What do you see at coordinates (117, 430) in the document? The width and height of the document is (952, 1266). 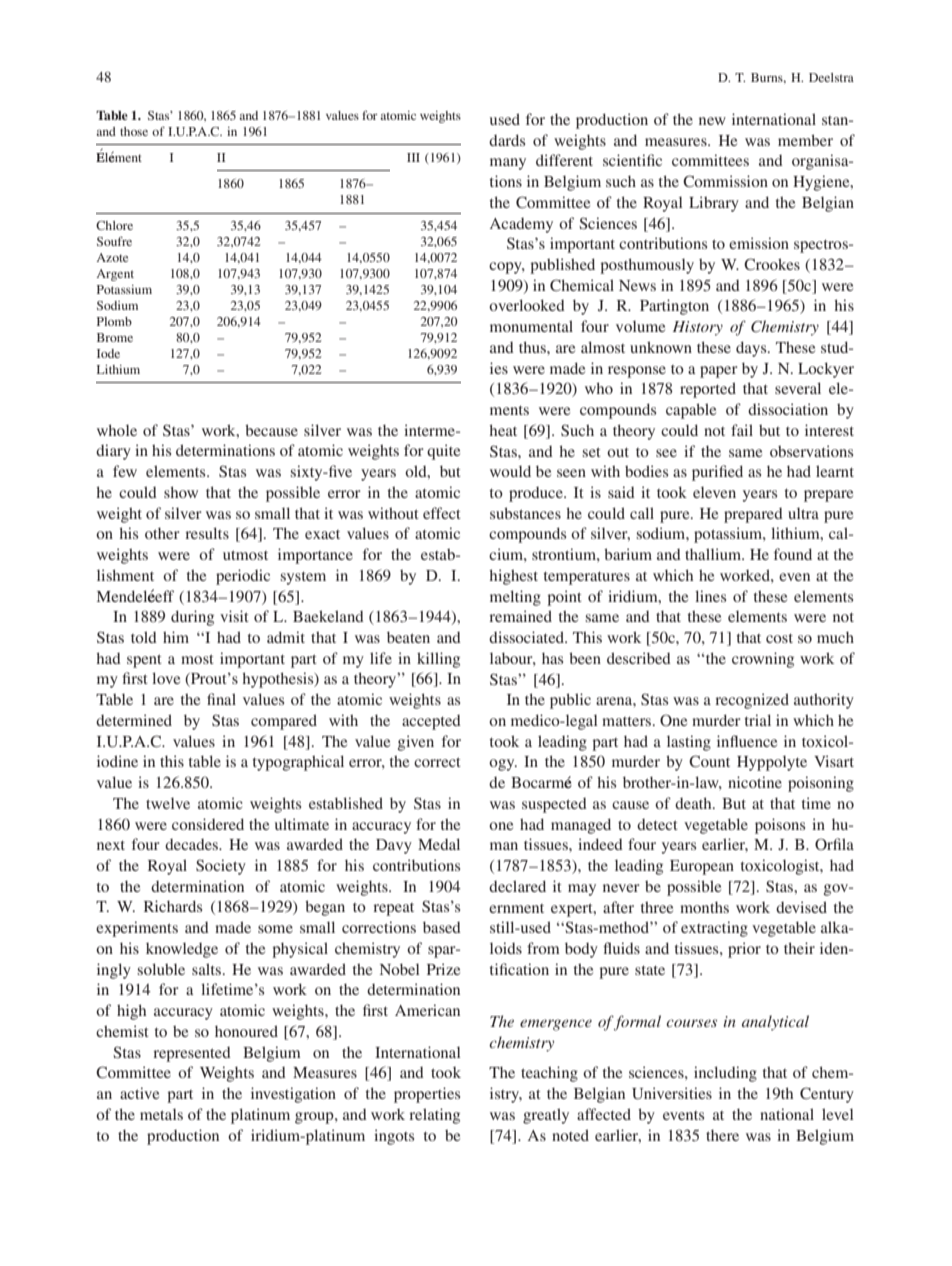 I see `whole` at bounding box center [117, 430].
